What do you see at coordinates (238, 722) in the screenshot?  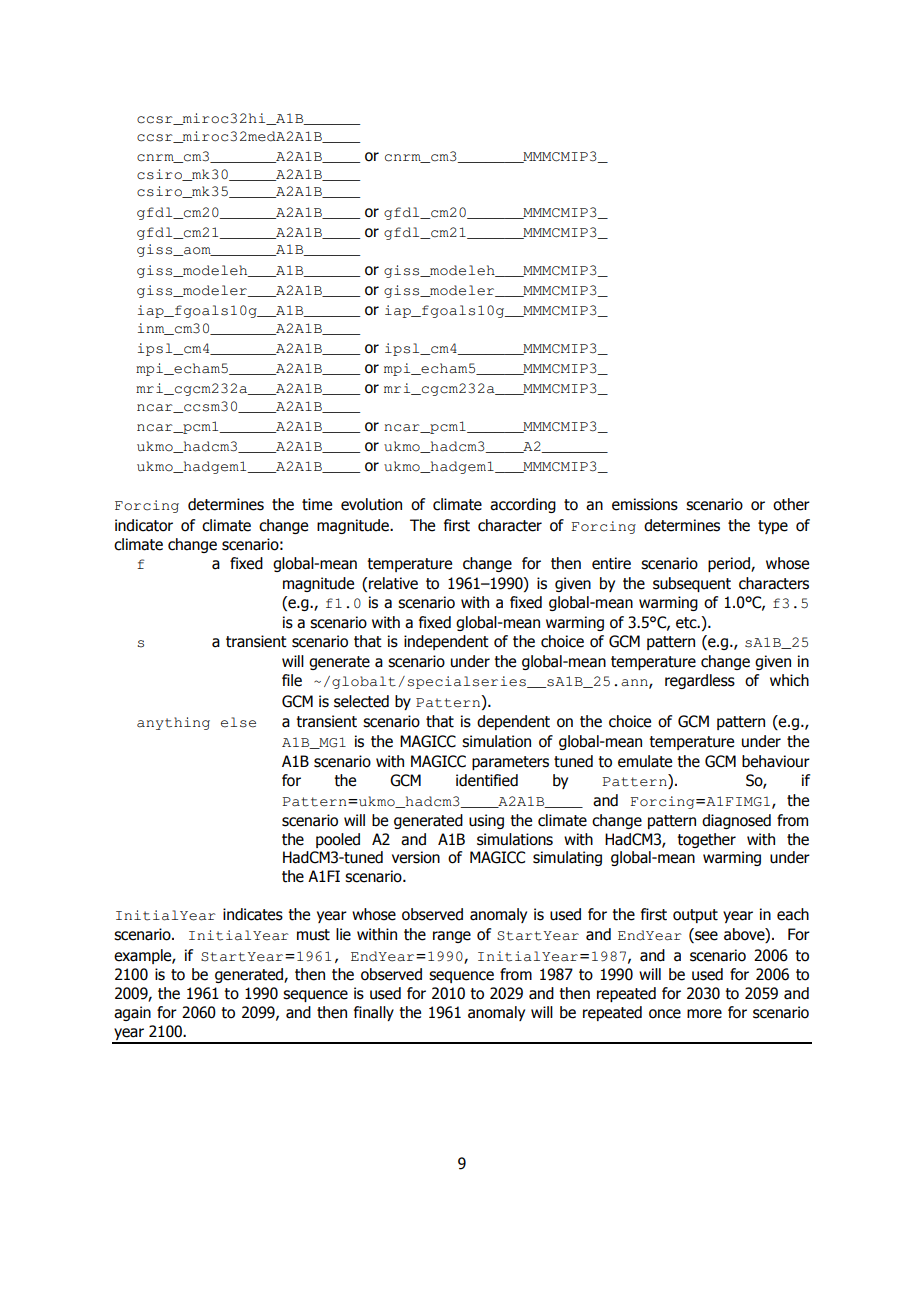 I see `else` at bounding box center [238, 722].
